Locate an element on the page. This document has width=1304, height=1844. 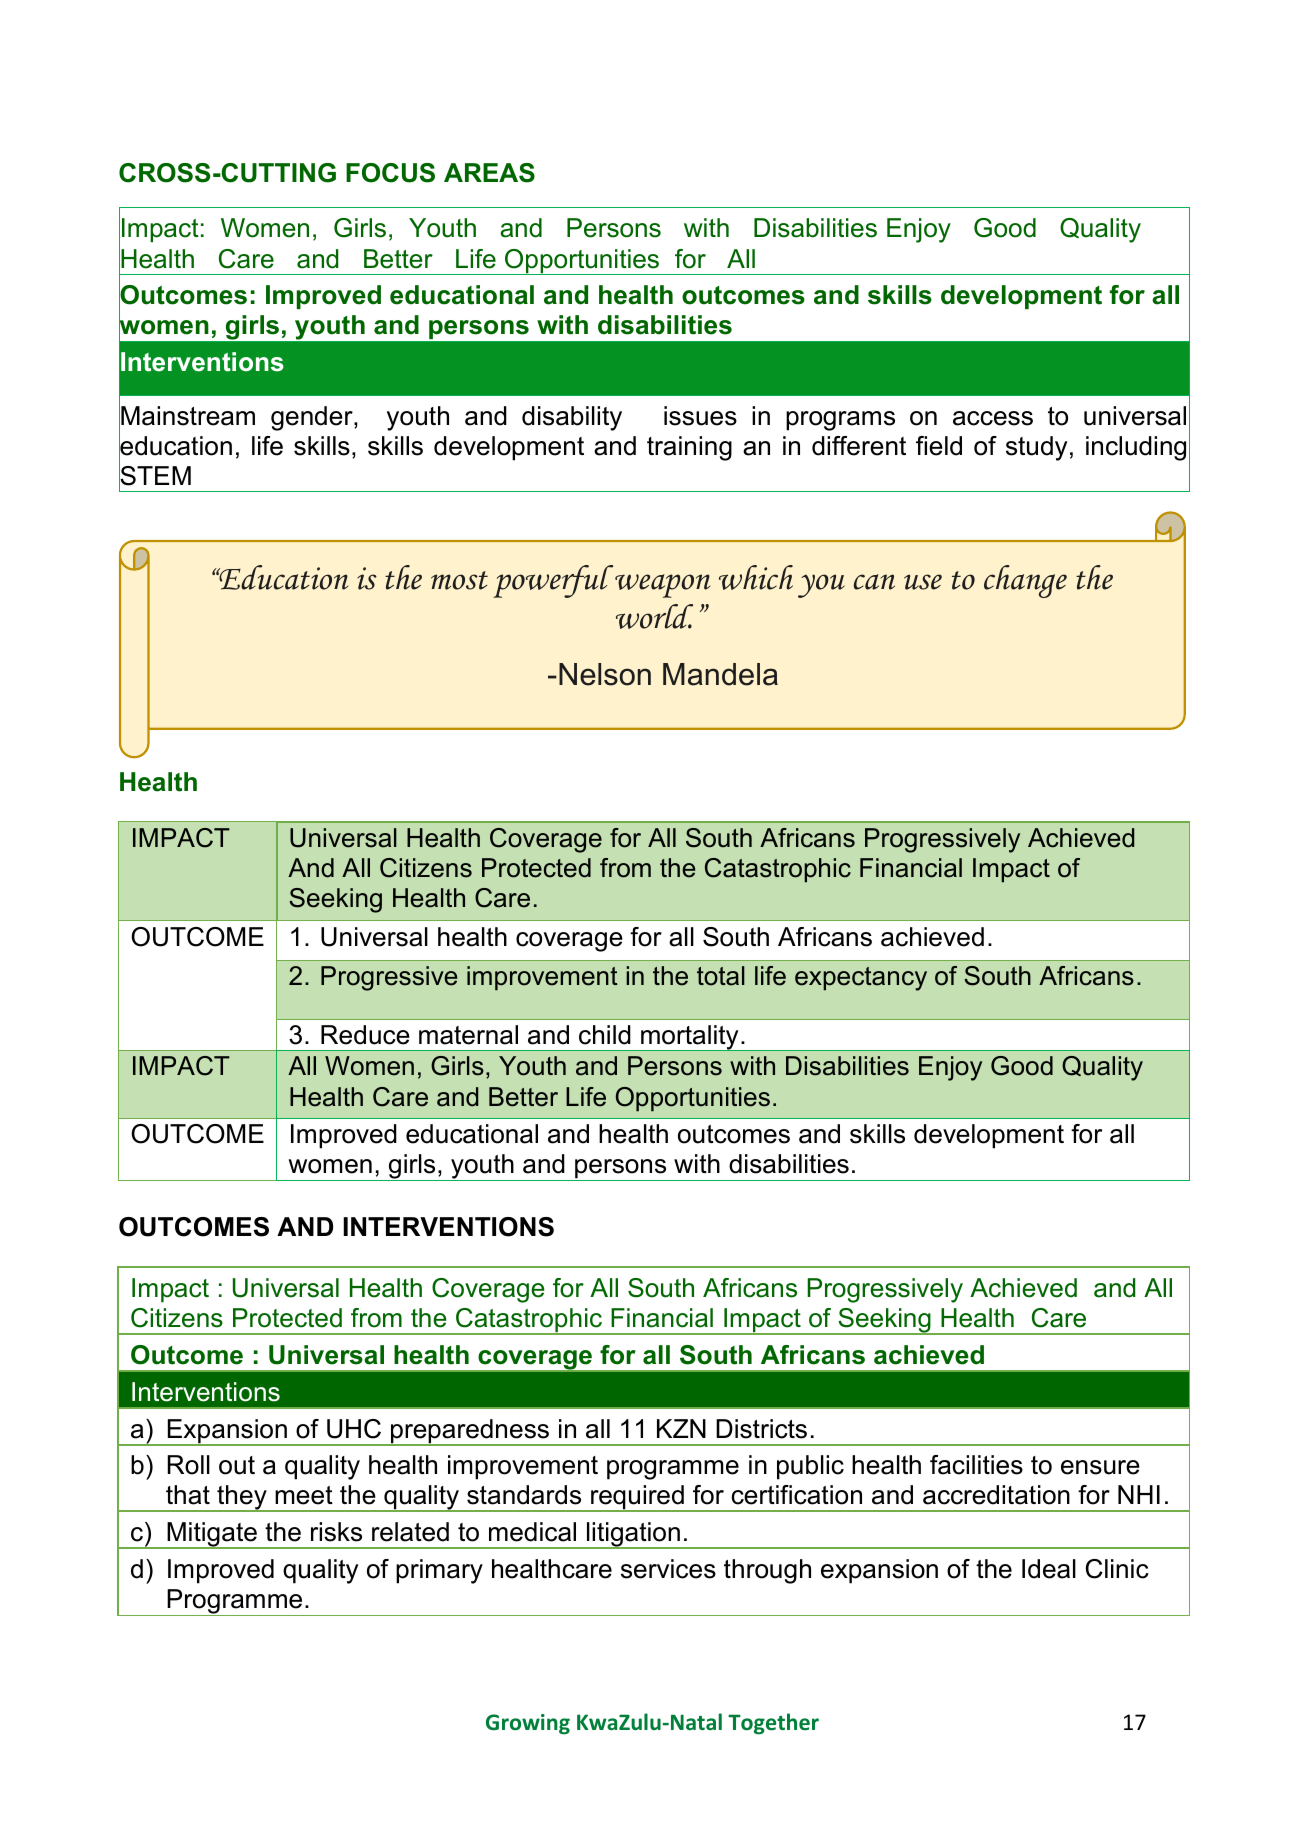
access is located at coordinates (993, 418).
